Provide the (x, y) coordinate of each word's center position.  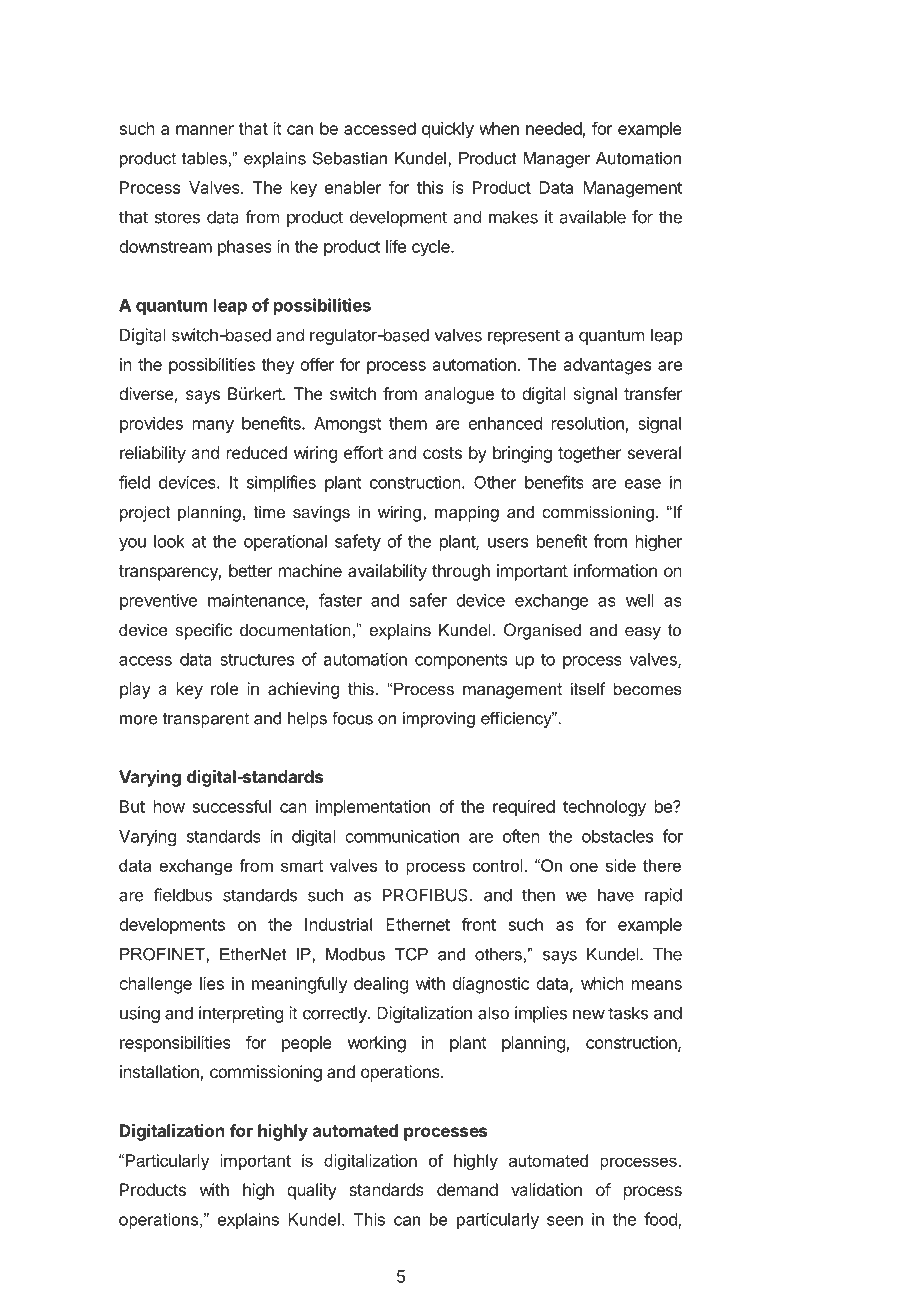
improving (439, 720)
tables (204, 158)
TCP (411, 954)
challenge (155, 985)
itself (588, 688)
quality (312, 1191)
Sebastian (350, 158)
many (213, 426)
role (224, 688)
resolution (588, 423)
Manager (556, 160)
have (616, 895)
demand (467, 1189)
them (408, 423)
